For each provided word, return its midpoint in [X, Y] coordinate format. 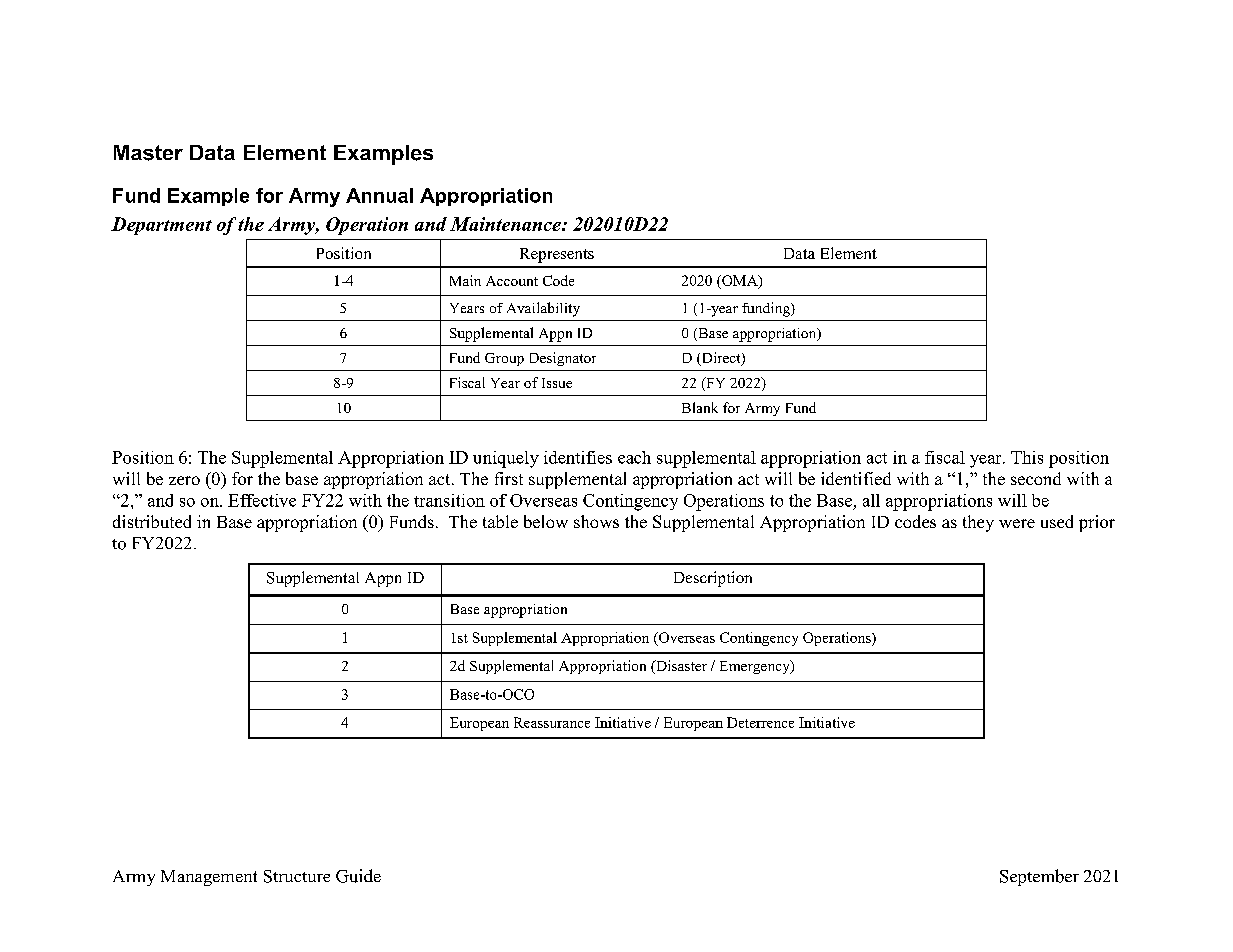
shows [596, 521]
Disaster [680, 667]
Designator [563, 359]
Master [148, 153]
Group [504, 359]
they [978, 523]
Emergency [756, 667]
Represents [557, 255]
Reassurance [552, 722]
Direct [721, 359]
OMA [740, 281]
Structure [297, 876]
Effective [262, 500]
